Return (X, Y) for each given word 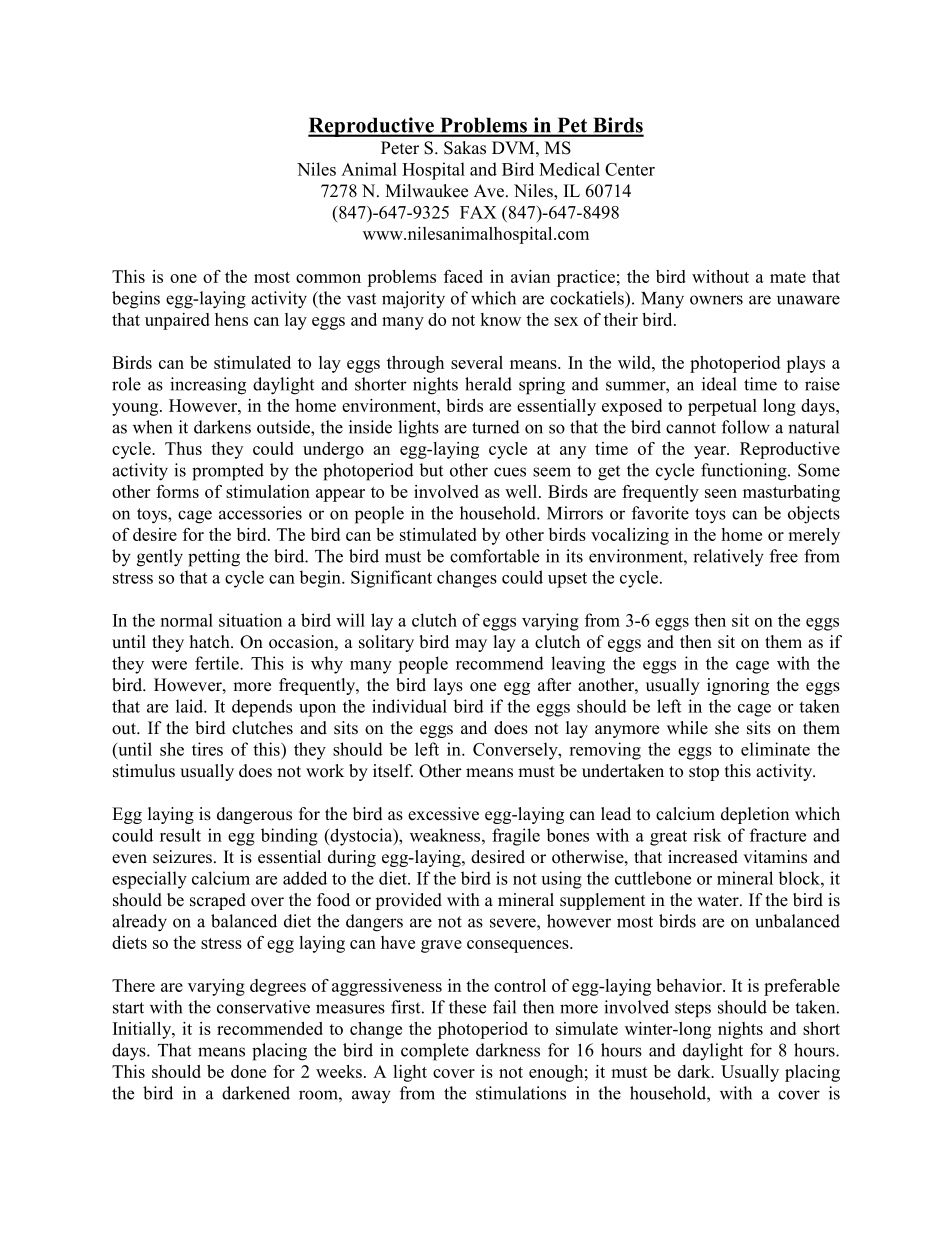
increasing (208, 386)
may (471, 645)
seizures (182, 857)
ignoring (738, 686)
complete (435, 1052)
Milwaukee (426, 191)
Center (630, 169)
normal (187, 620)
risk (707, 835)
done (248, 1071)
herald (488, 384)
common (328, 278)
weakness (446, 835)
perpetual (722, 407)
